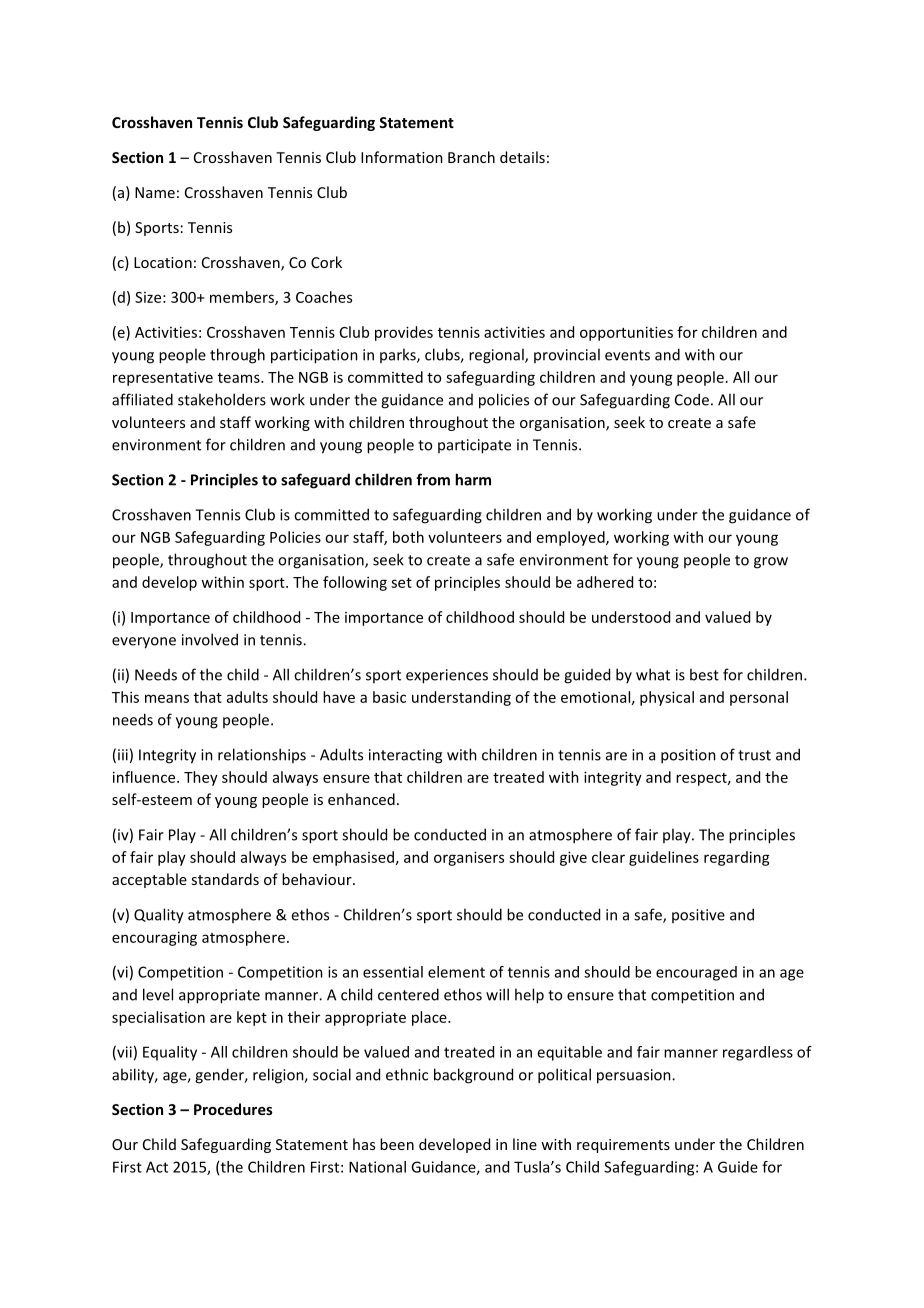  I want to click on stakeholders, so click(222, 399).
